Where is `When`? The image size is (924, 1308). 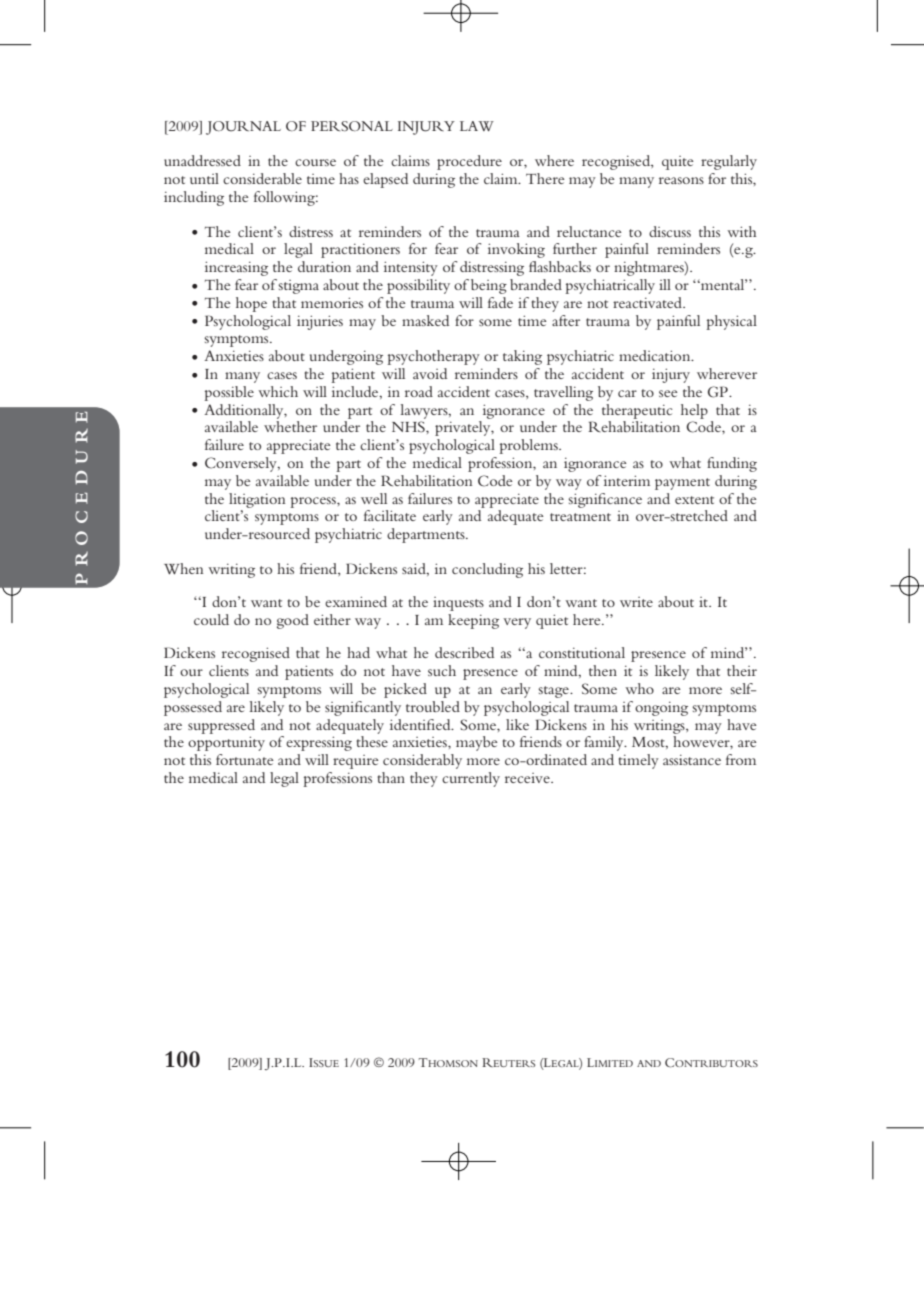
When is located at coordinates (184, 568).
